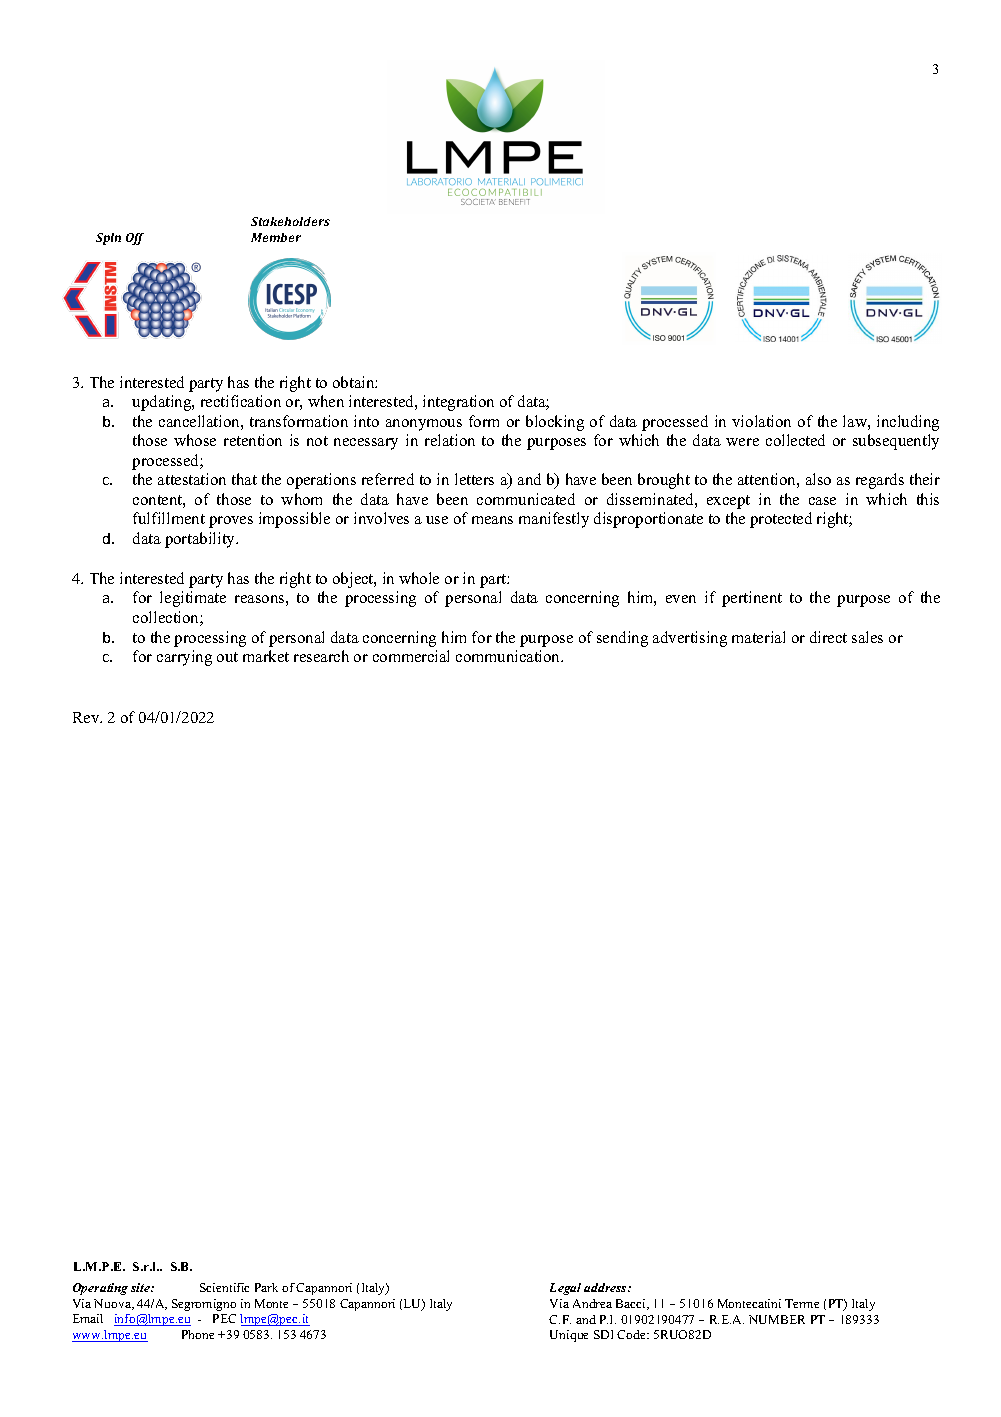 The height and width of the screenshot is (1417, 1001). Describe the element at coordinates (193, 599) in the screenshot. I see `legitimate` at that location.
